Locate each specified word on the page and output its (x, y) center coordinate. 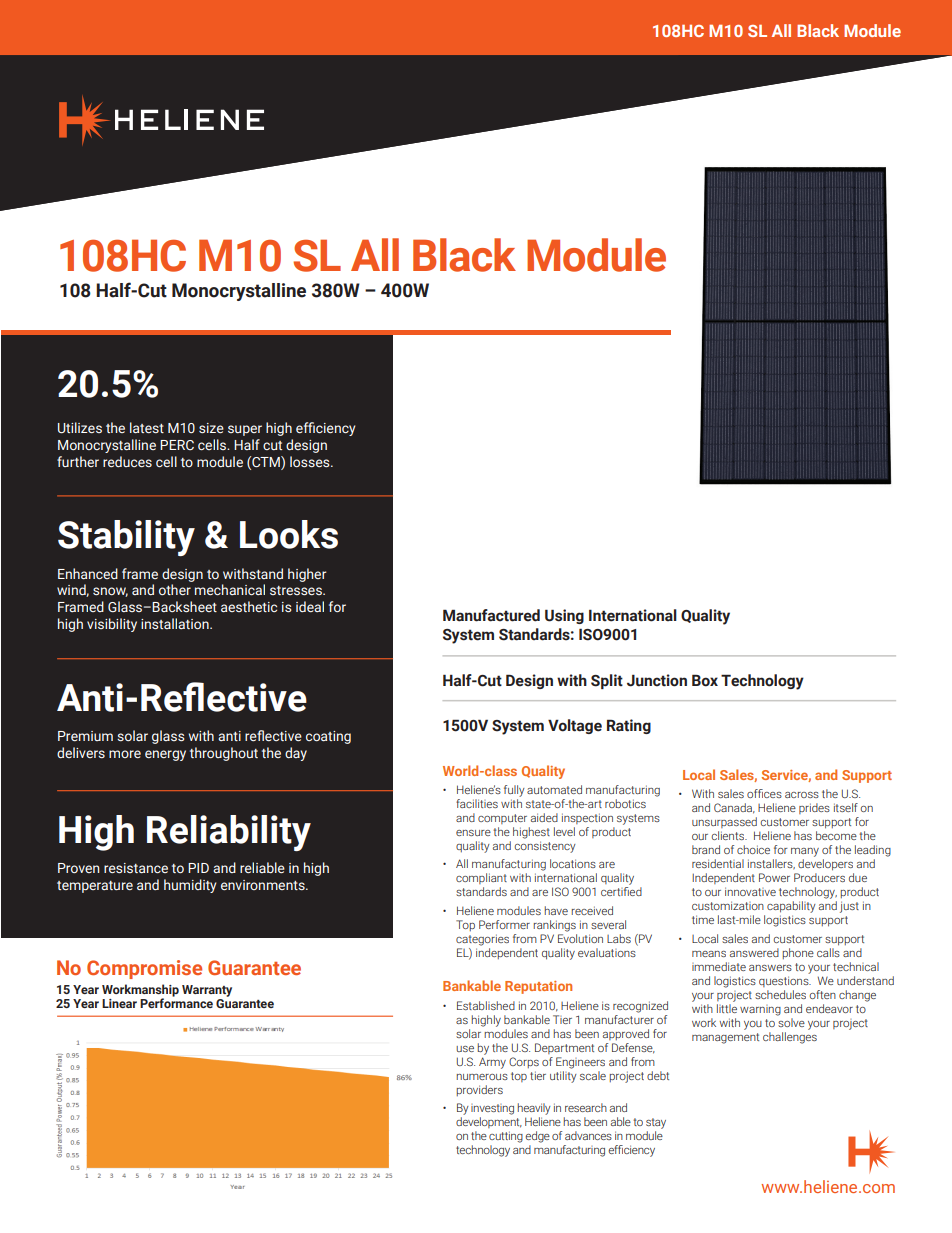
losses (311, 461)
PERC (177, 445)
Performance (176, 1002)
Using (564, 616)
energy (165, 755)
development (489, 1122)
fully (514, 791)
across (802, 795)
